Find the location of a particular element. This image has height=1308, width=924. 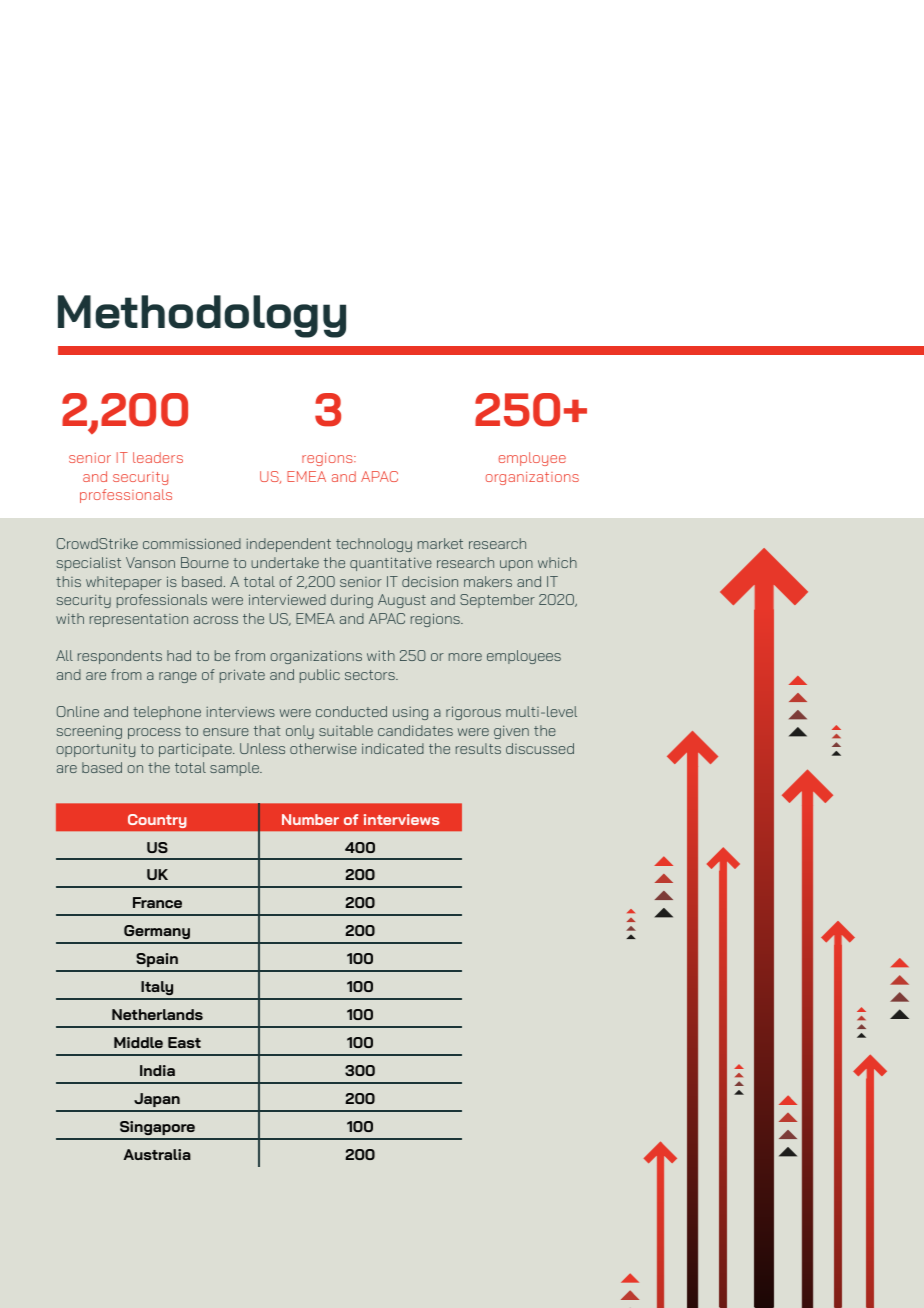

Country is located at coordinates (157, 821).
